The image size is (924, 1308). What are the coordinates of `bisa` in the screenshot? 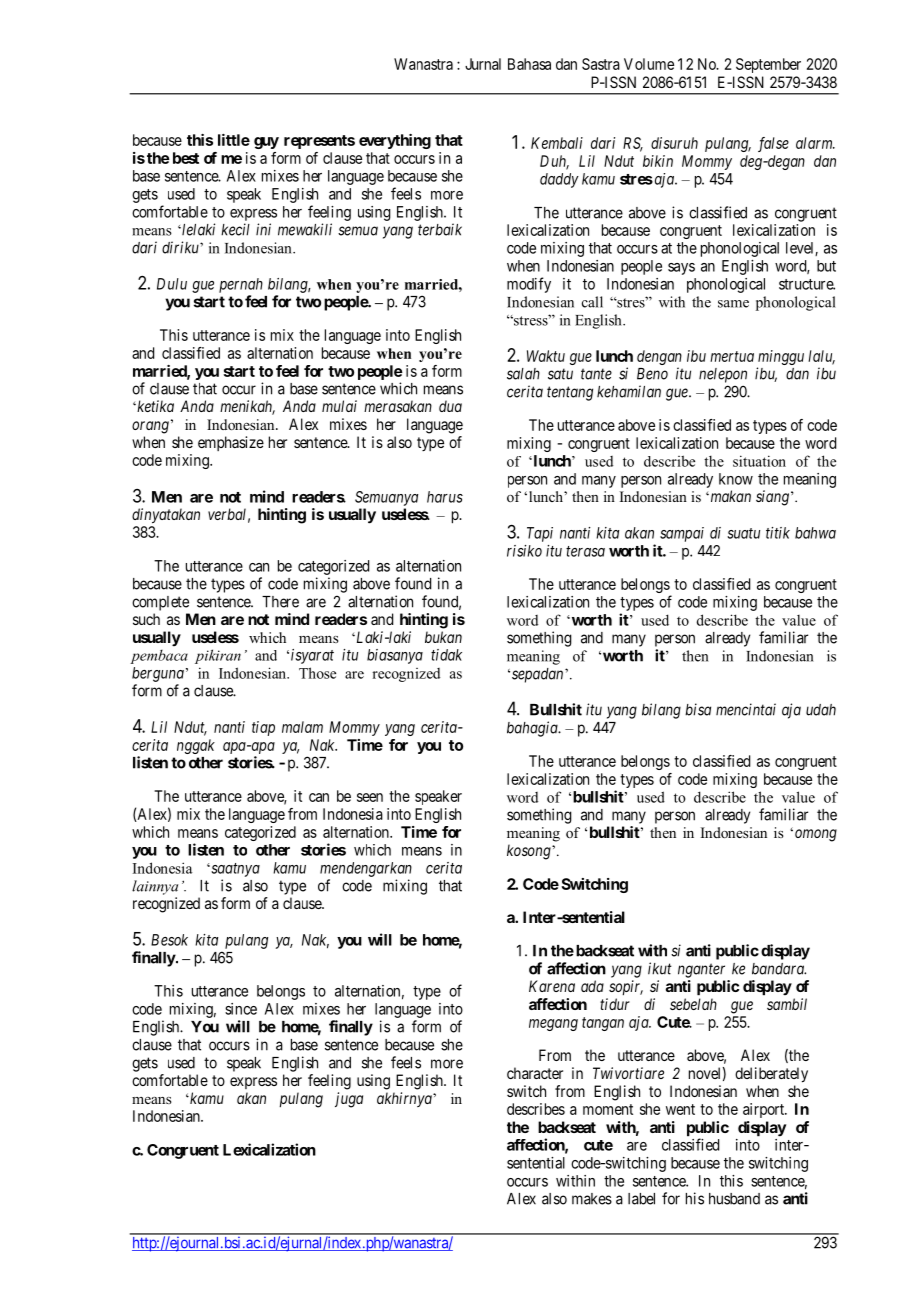 It's located at (698, 709).
